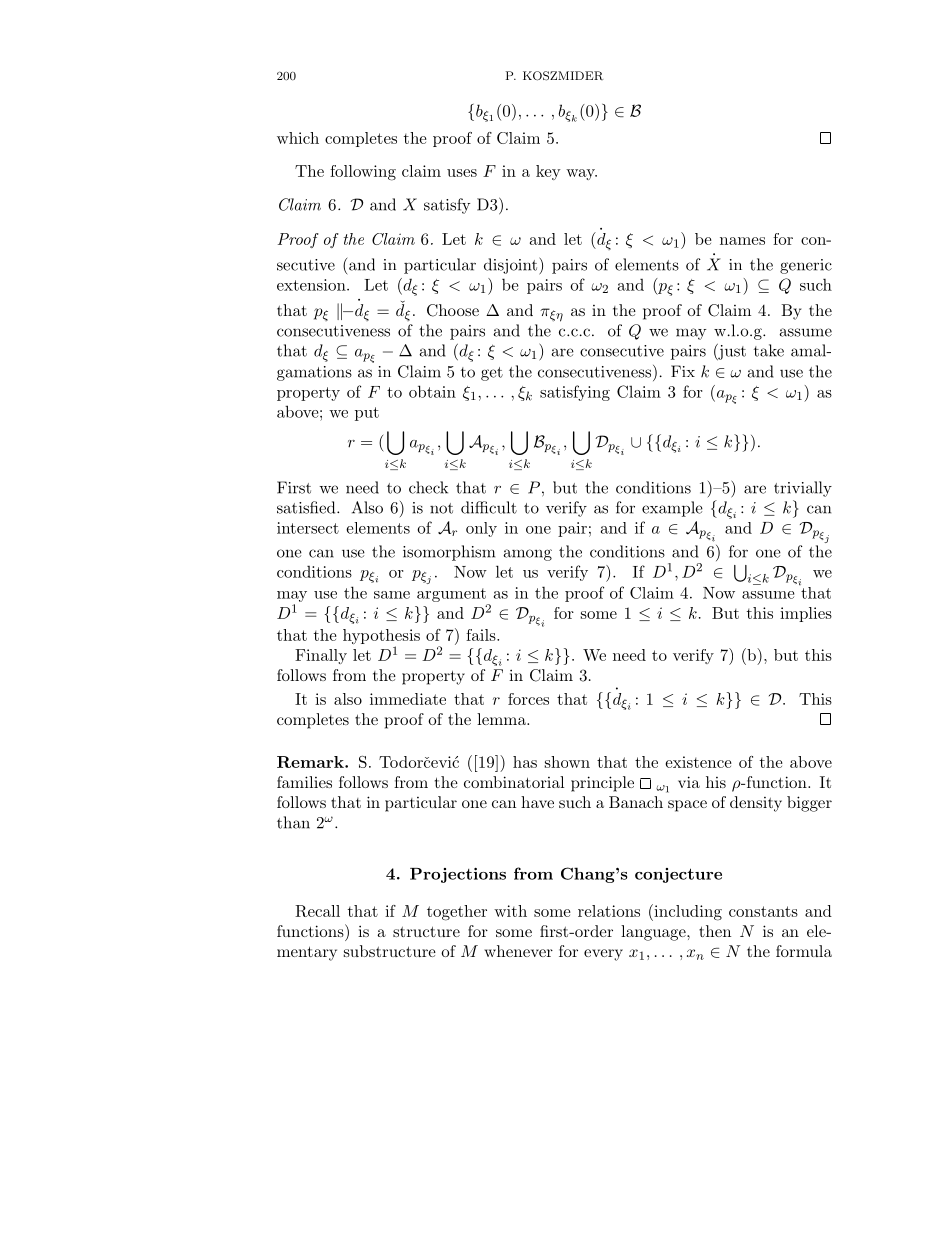 The height and width of the page is (1233, 952). I want to click on constants, so click(763, 911).
